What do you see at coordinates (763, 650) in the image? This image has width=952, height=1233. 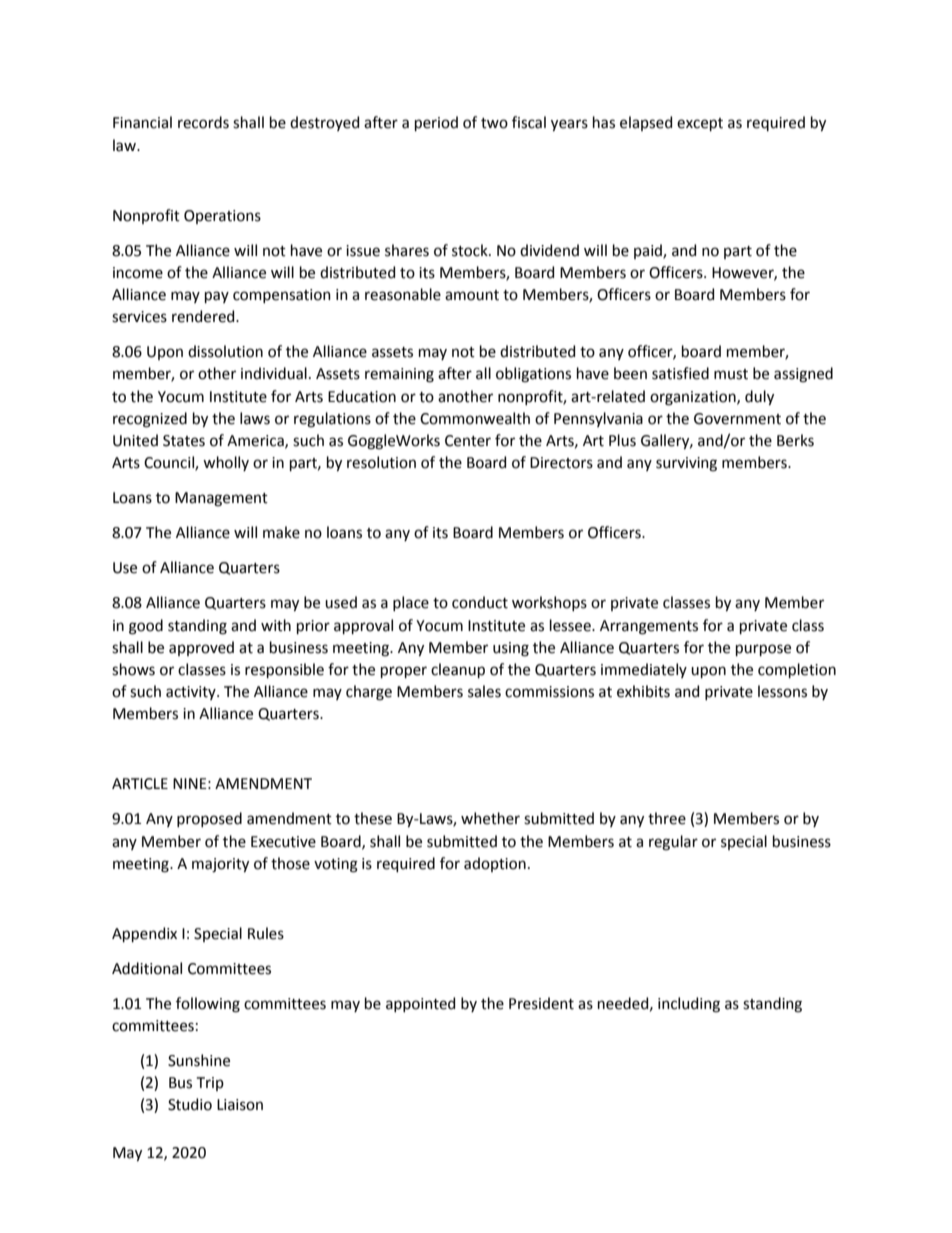 I see `purpose` at bounding box center [763, 650].
